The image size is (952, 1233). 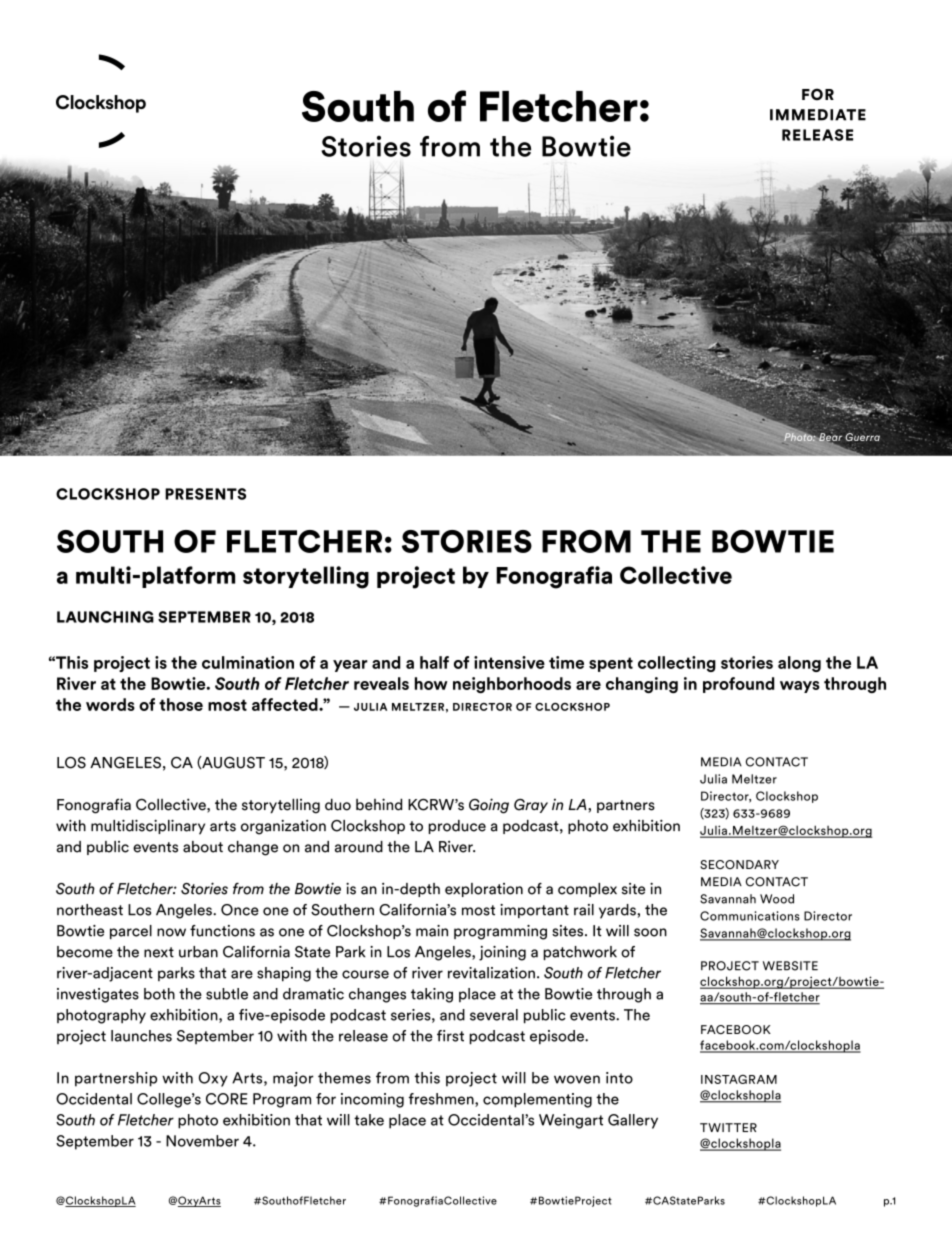 What do you see at coordinates (159, 994) in the page?
I see `both` at bounding box center [159, 994].
